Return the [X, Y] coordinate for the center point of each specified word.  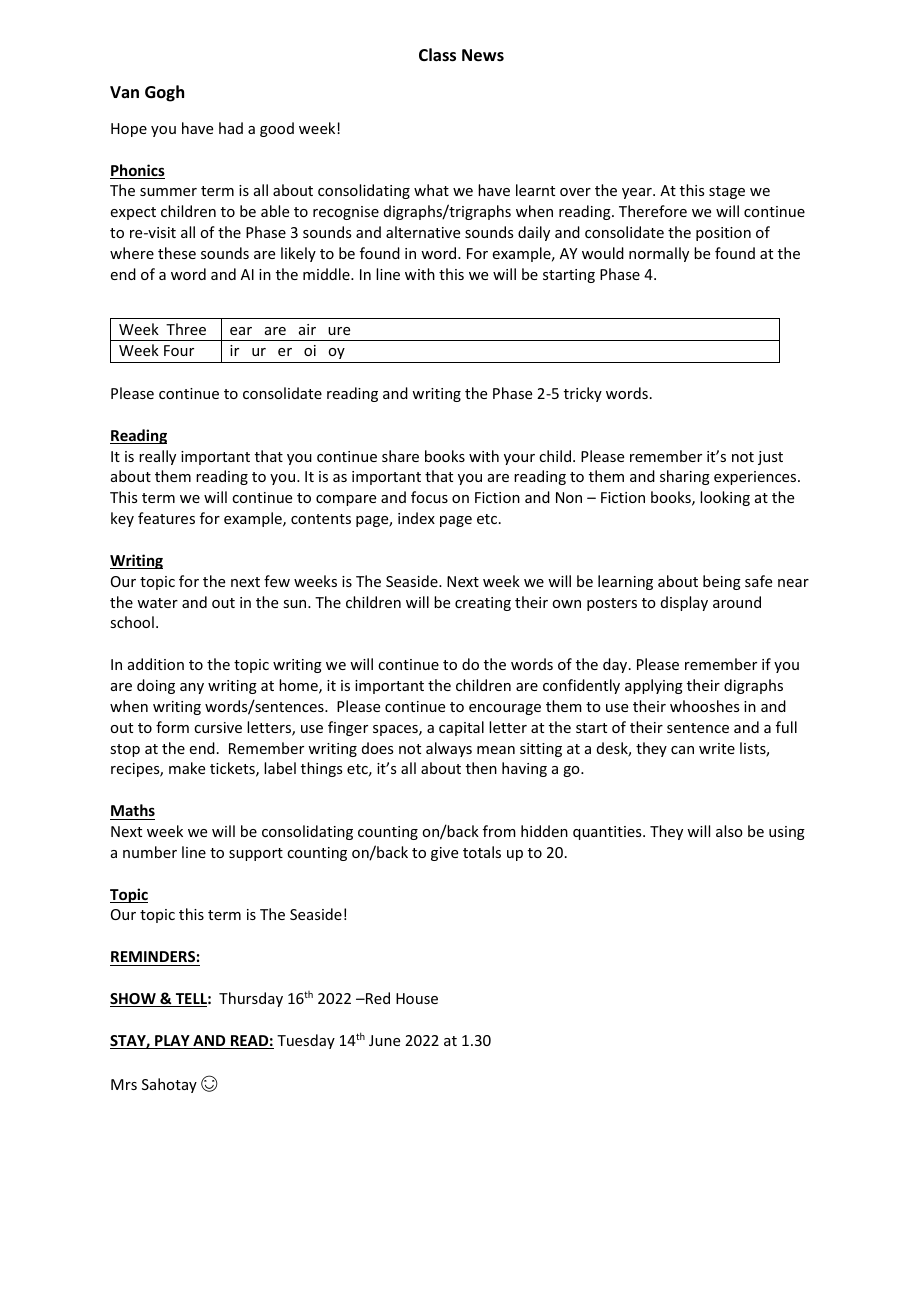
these [177, 253]
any [192, 688]
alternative [423, 232]
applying [654, 686]
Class [437, 55]
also [729, 831]
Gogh [164, 93]
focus [429, 497]
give [444, 854]
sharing [685, 477]
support [256, 854]
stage [727, 192]
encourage [505, 709]
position [723, 234]
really [157, 457]
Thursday [251, 999]
